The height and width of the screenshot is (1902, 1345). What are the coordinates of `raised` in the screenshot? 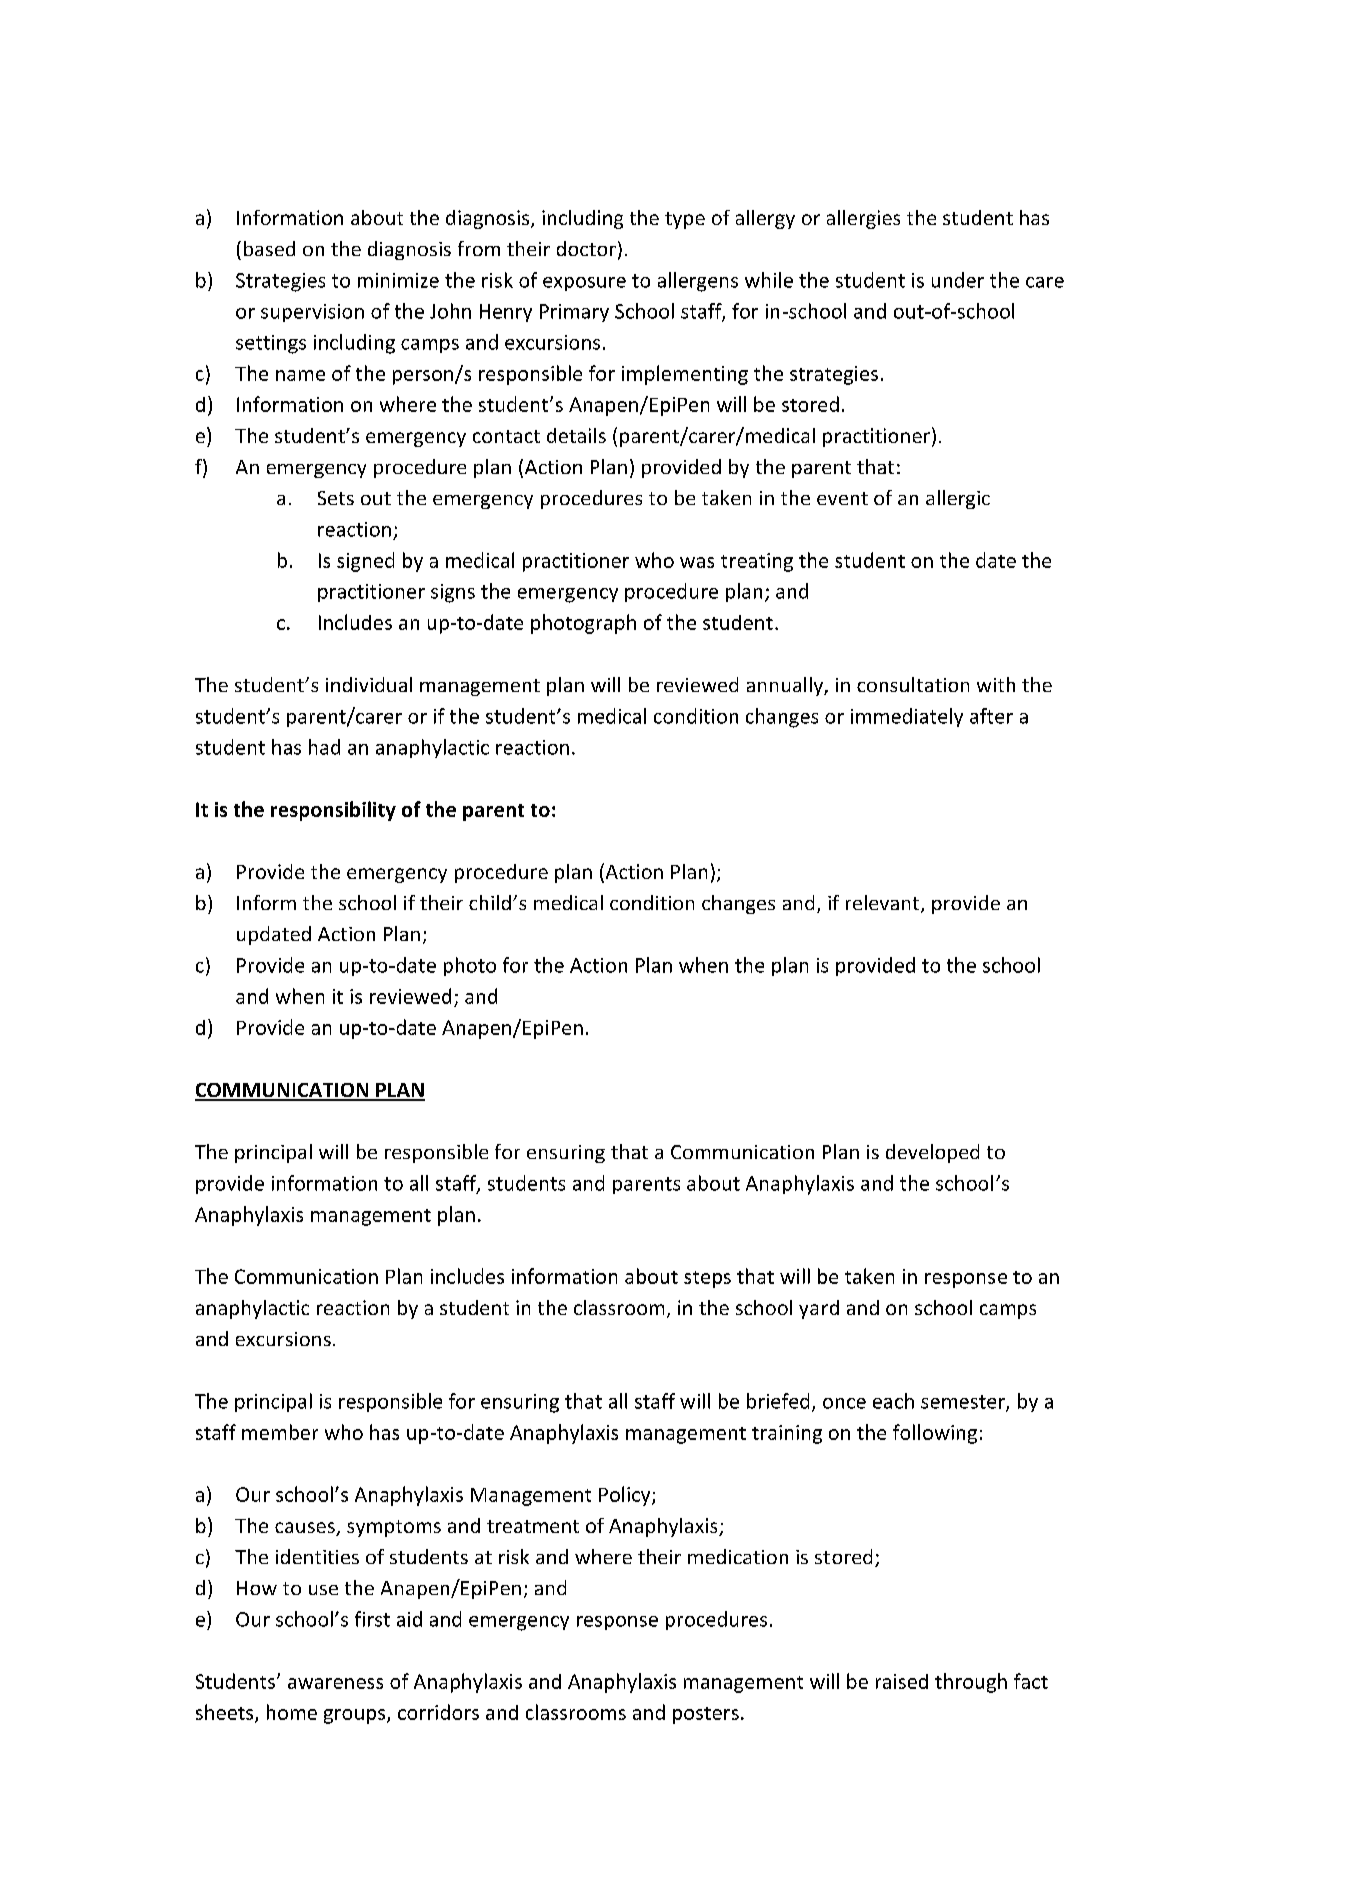 It's located at (902, 1681).
